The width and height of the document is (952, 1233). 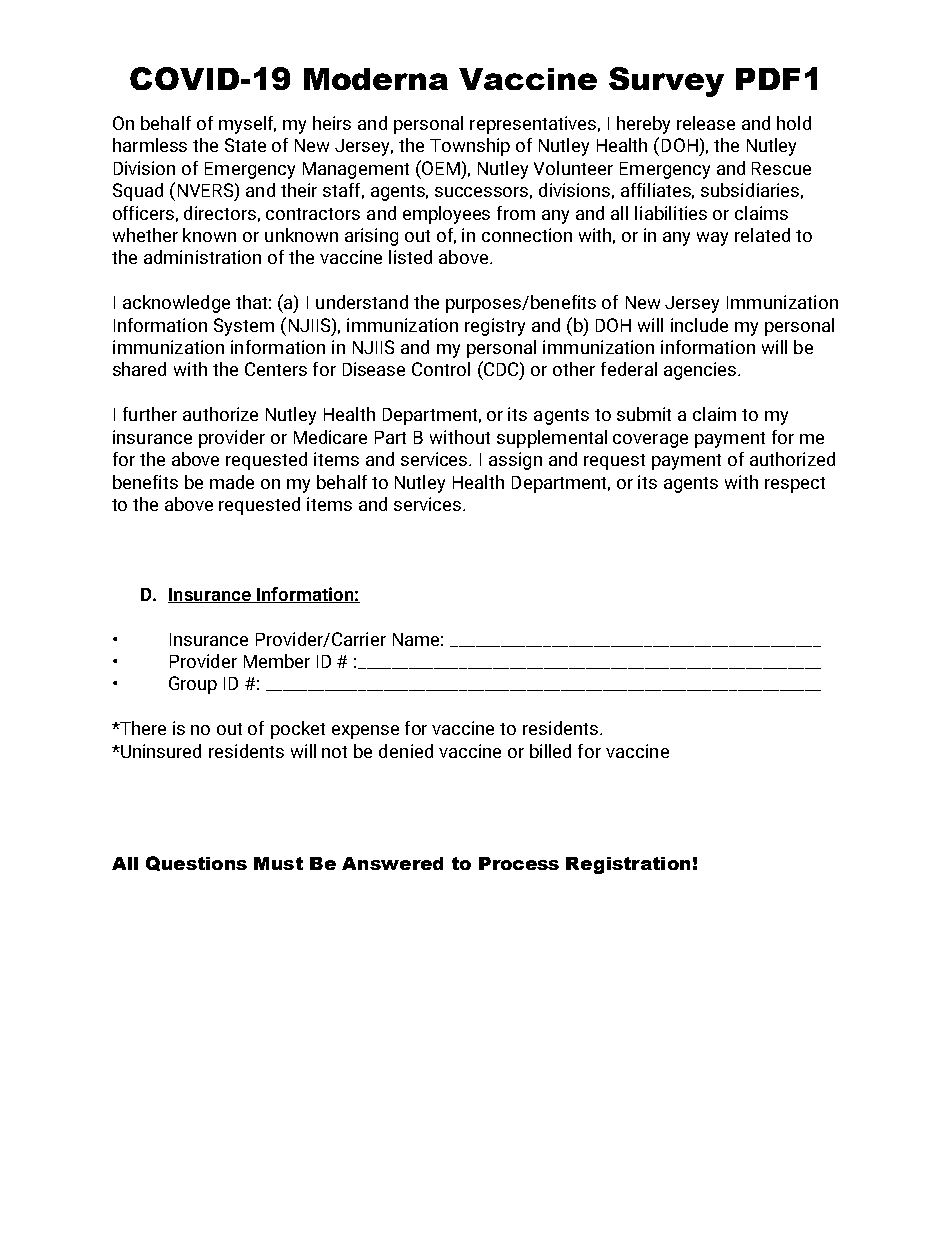 What do you see at coordinates (193, 685) in the document?
I see `Group` at bounding box center [193, 685].
